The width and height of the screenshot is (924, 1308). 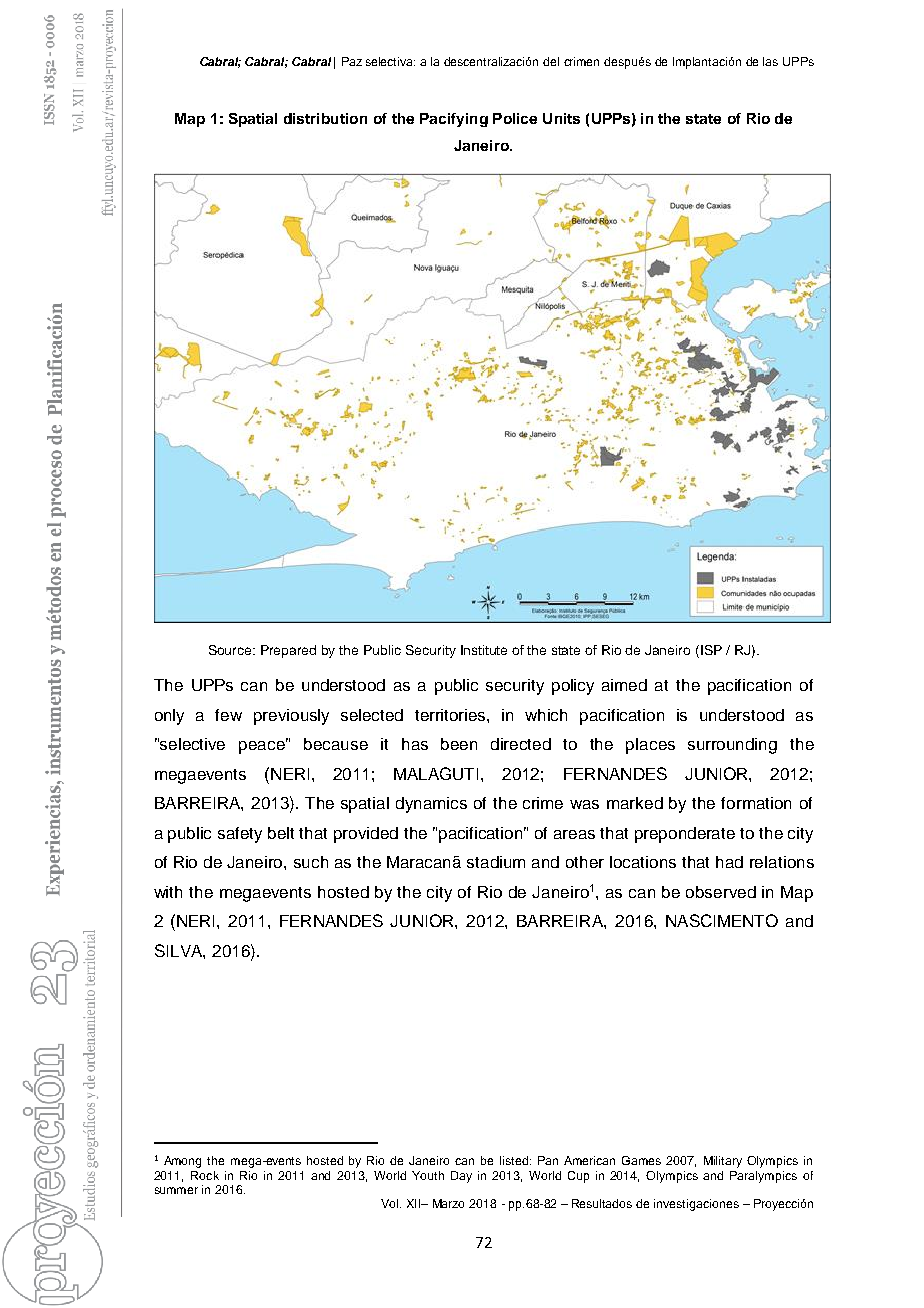 I want to click on Source, so click(x=232, y=650).
